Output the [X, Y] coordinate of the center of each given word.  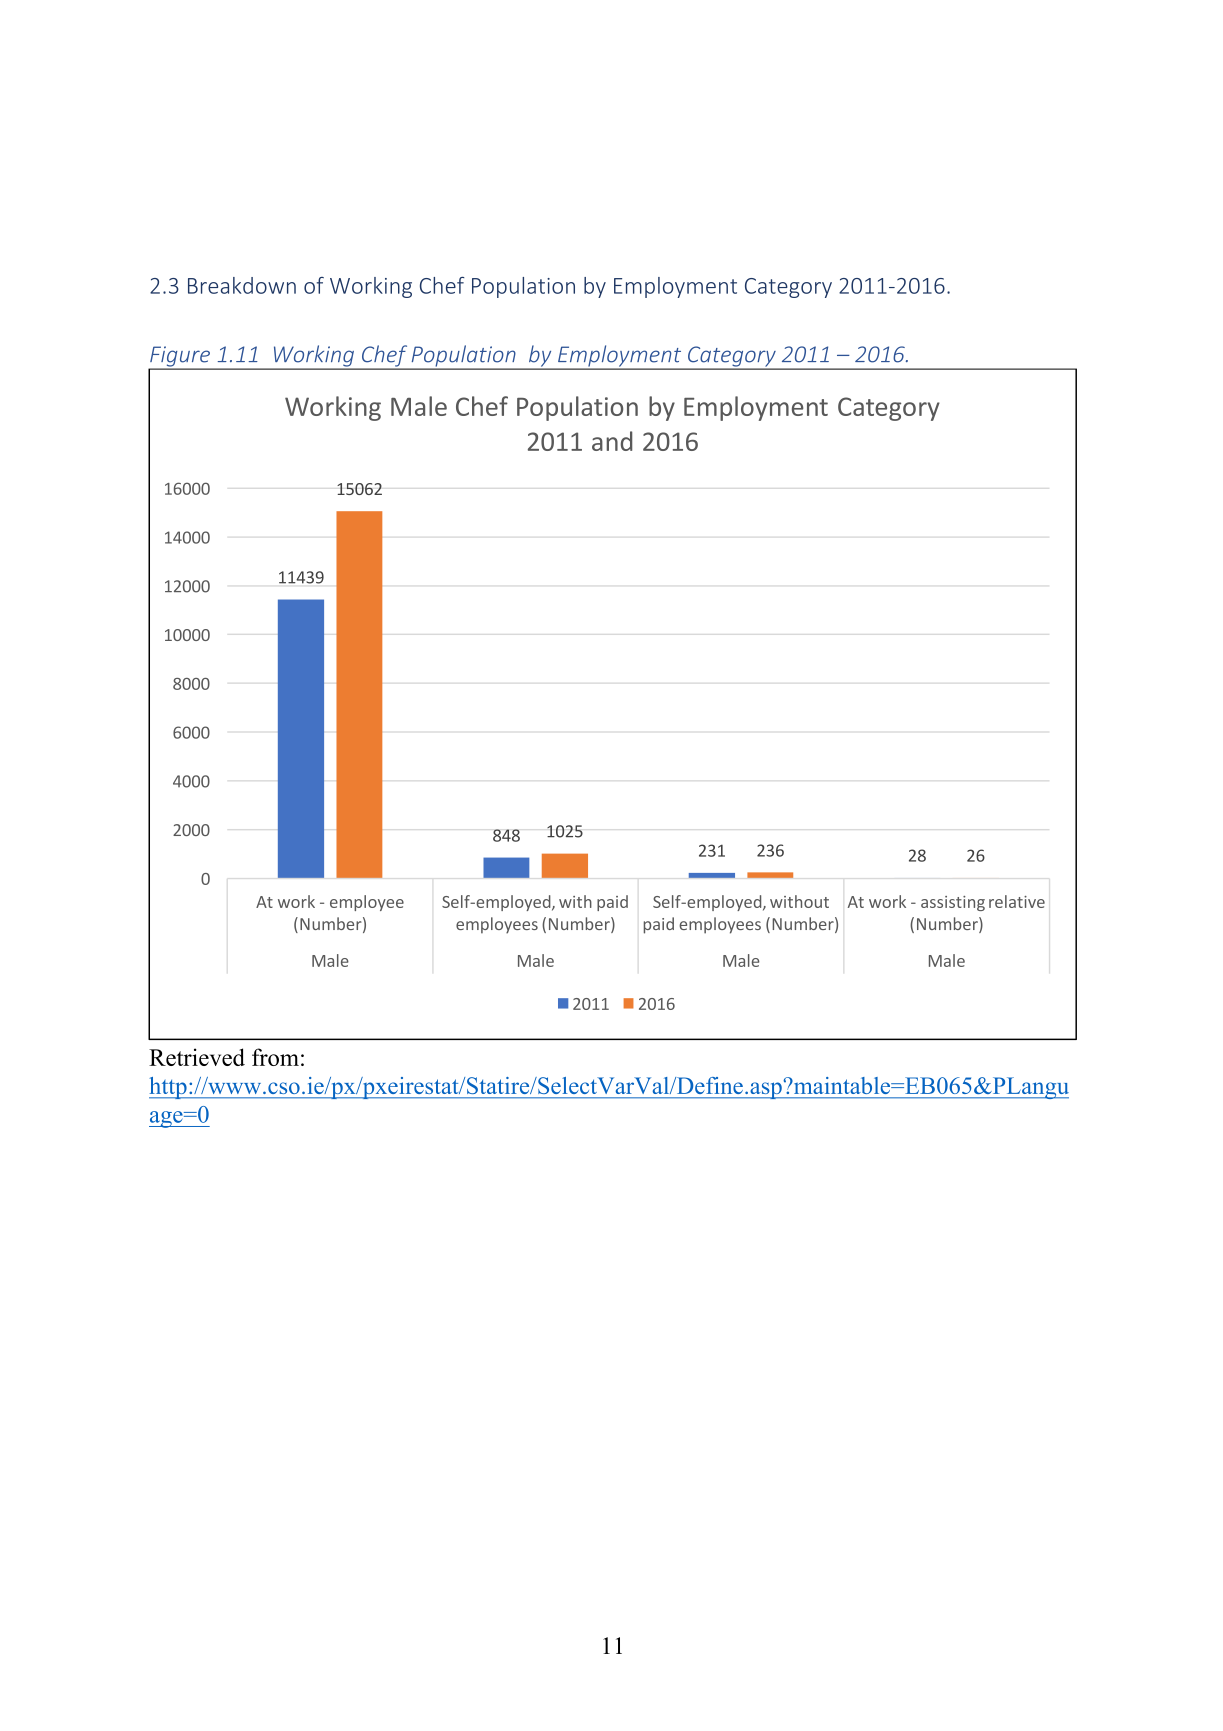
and [612, 441]
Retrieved [197, 1057]
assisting [953, 903]
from [275, 1057]
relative [1017, 901]
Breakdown [242, 285]
